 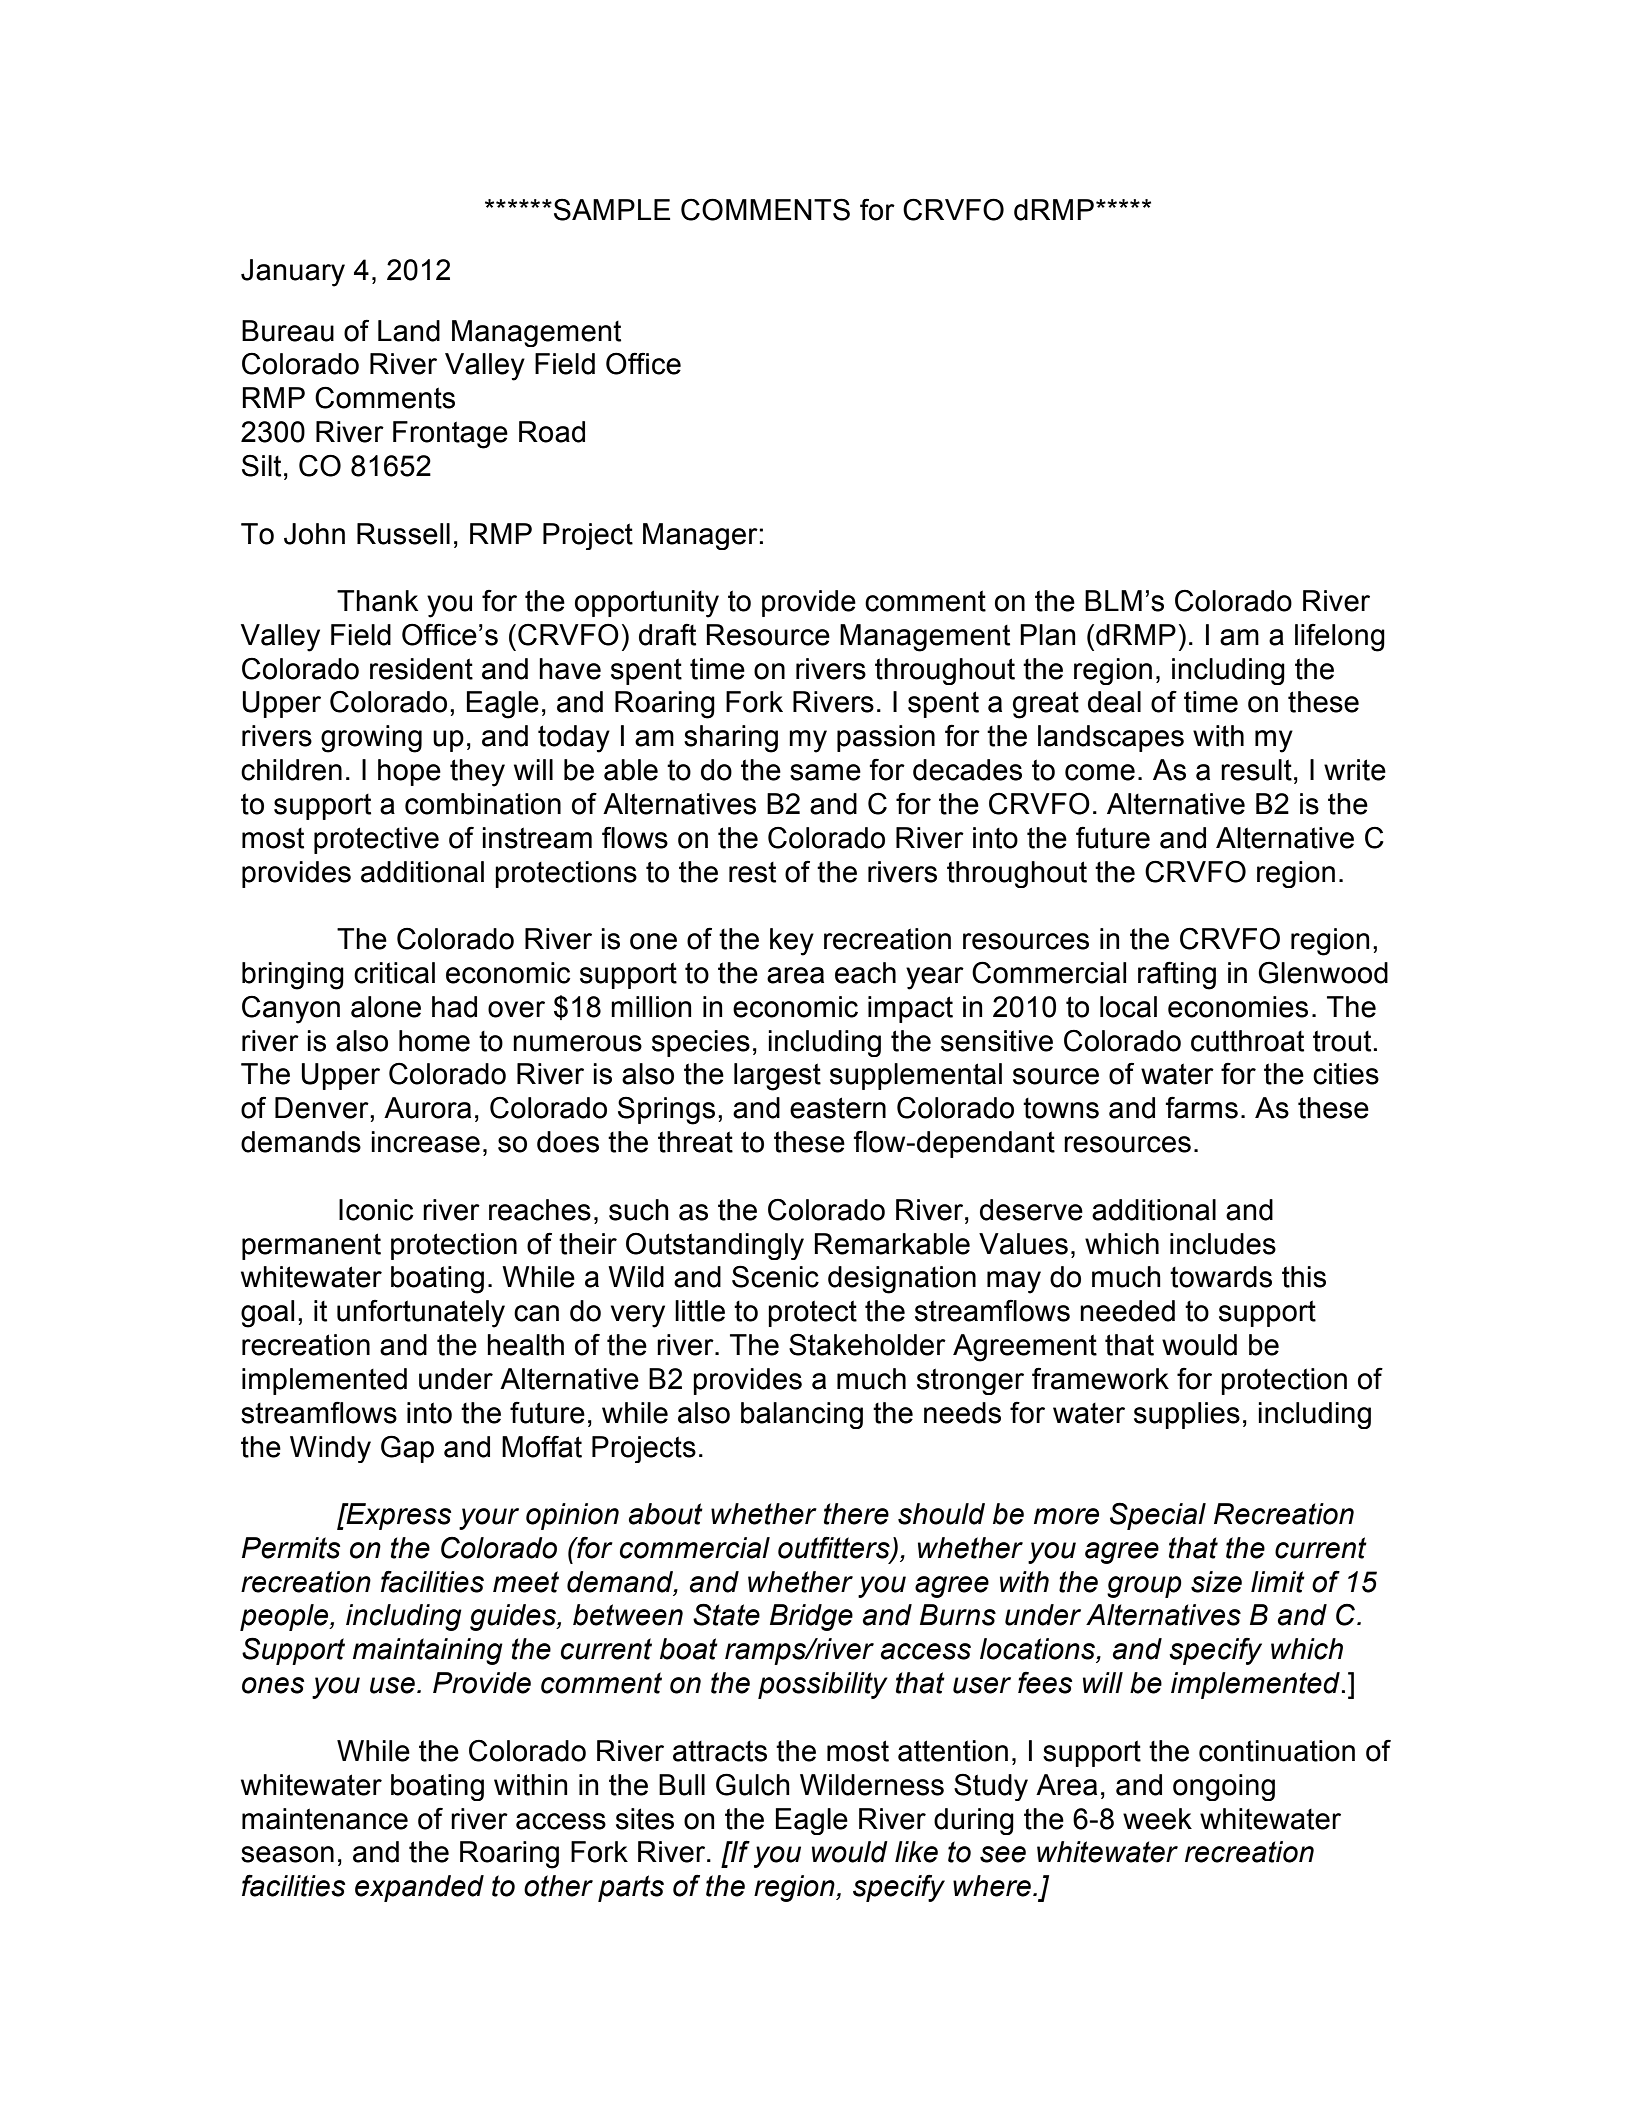 What do you see at coordinates (886, 738) in the image?
I see `passion` at bounding box center [886, 738].
